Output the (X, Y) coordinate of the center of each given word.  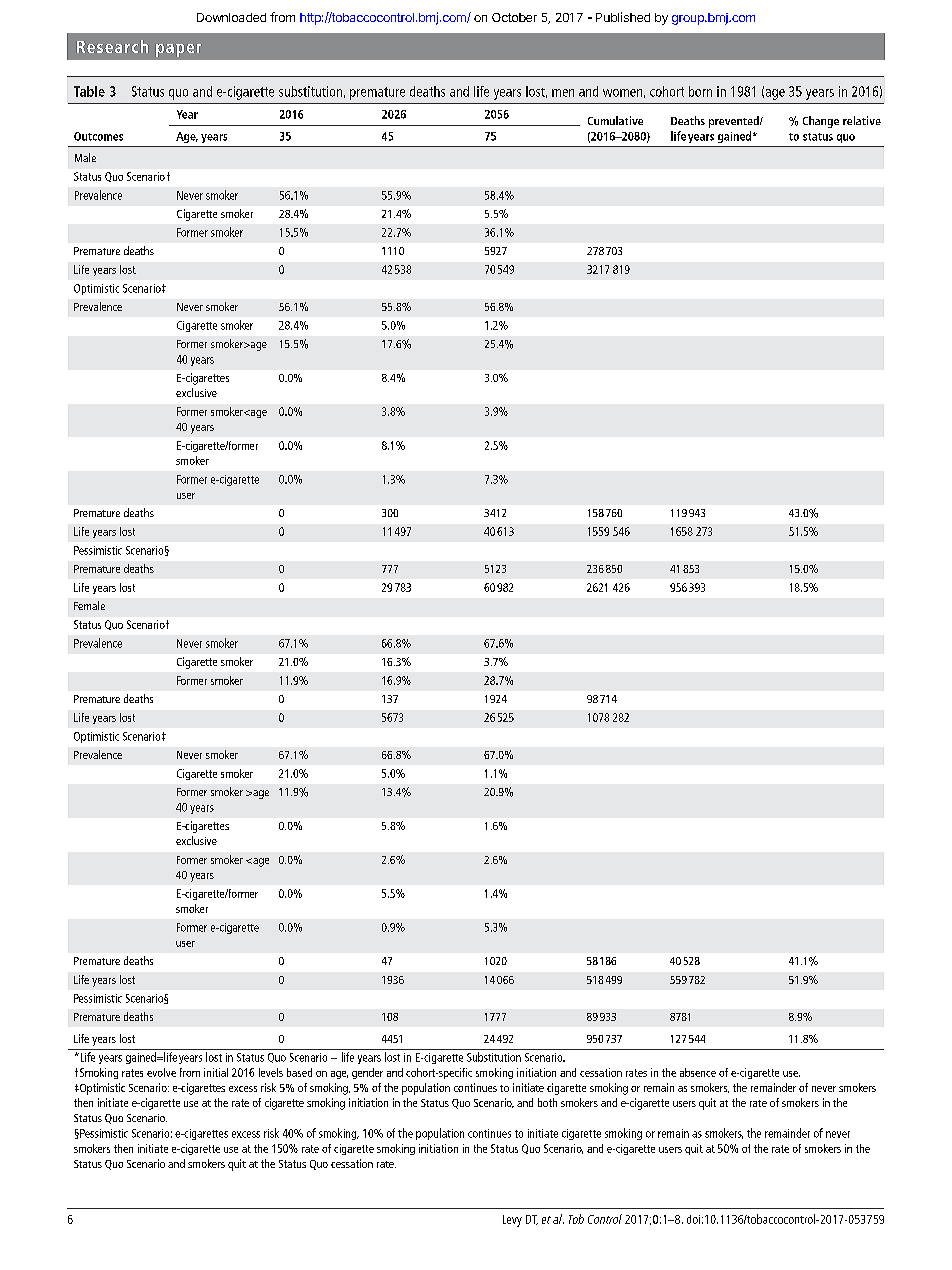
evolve (161, 1072)
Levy (512, 1221)
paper (178, 50)
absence (698, 1072)
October (514, 17)
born (700, 91)
